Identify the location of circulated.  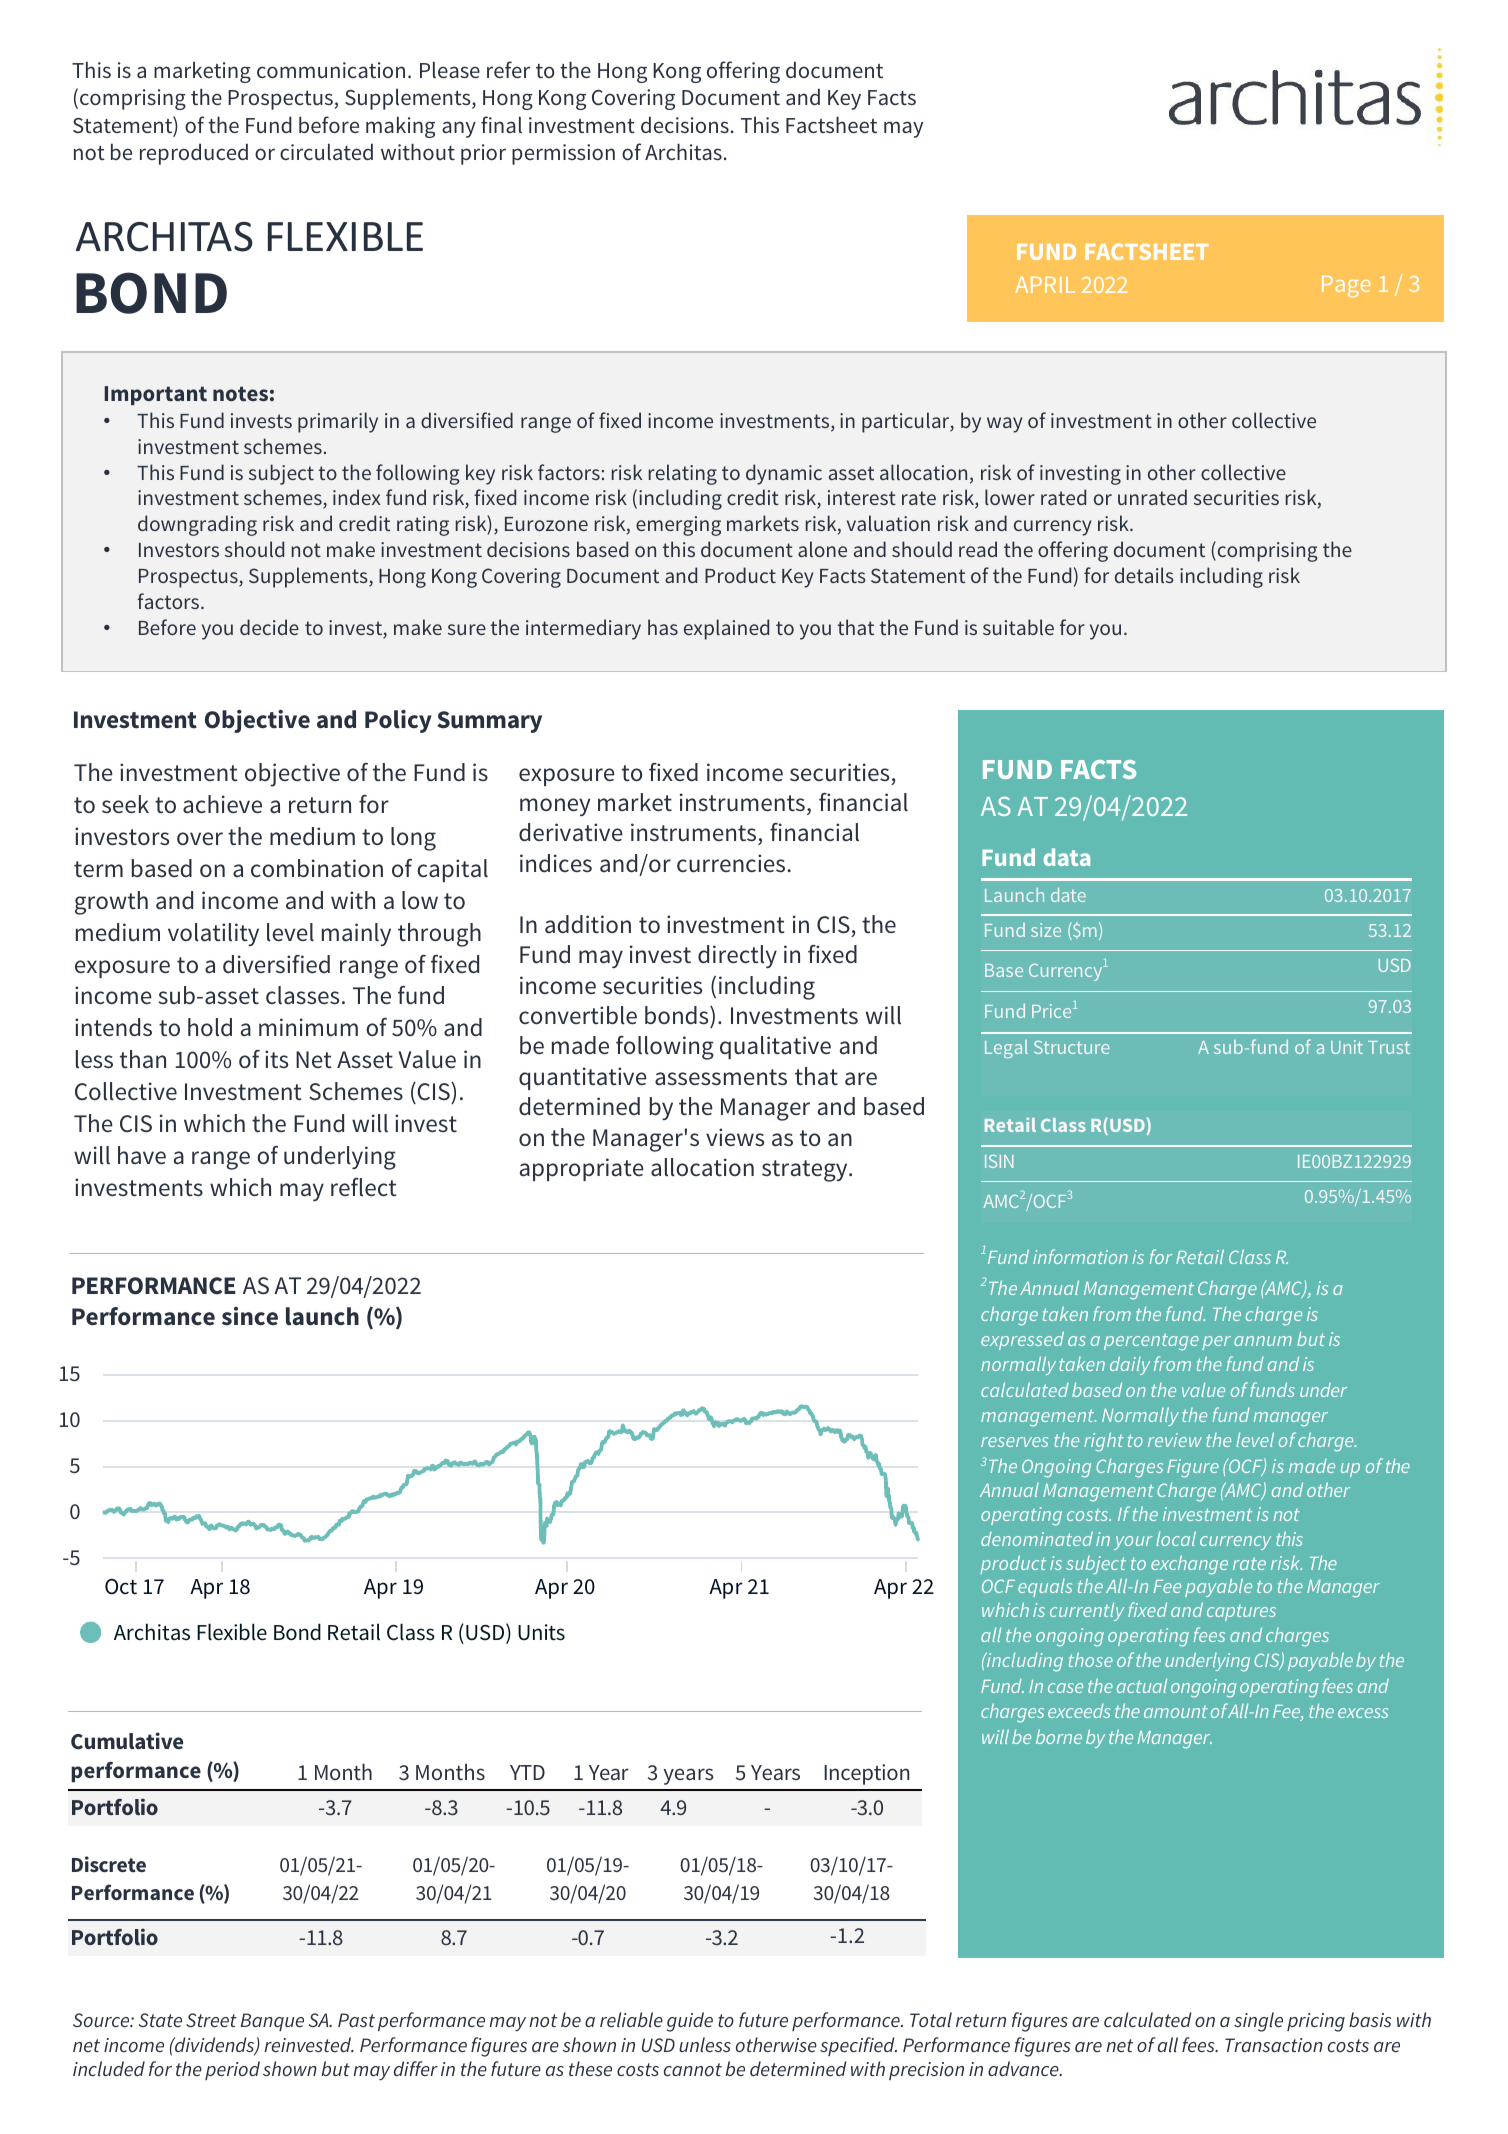
(326, 152).
